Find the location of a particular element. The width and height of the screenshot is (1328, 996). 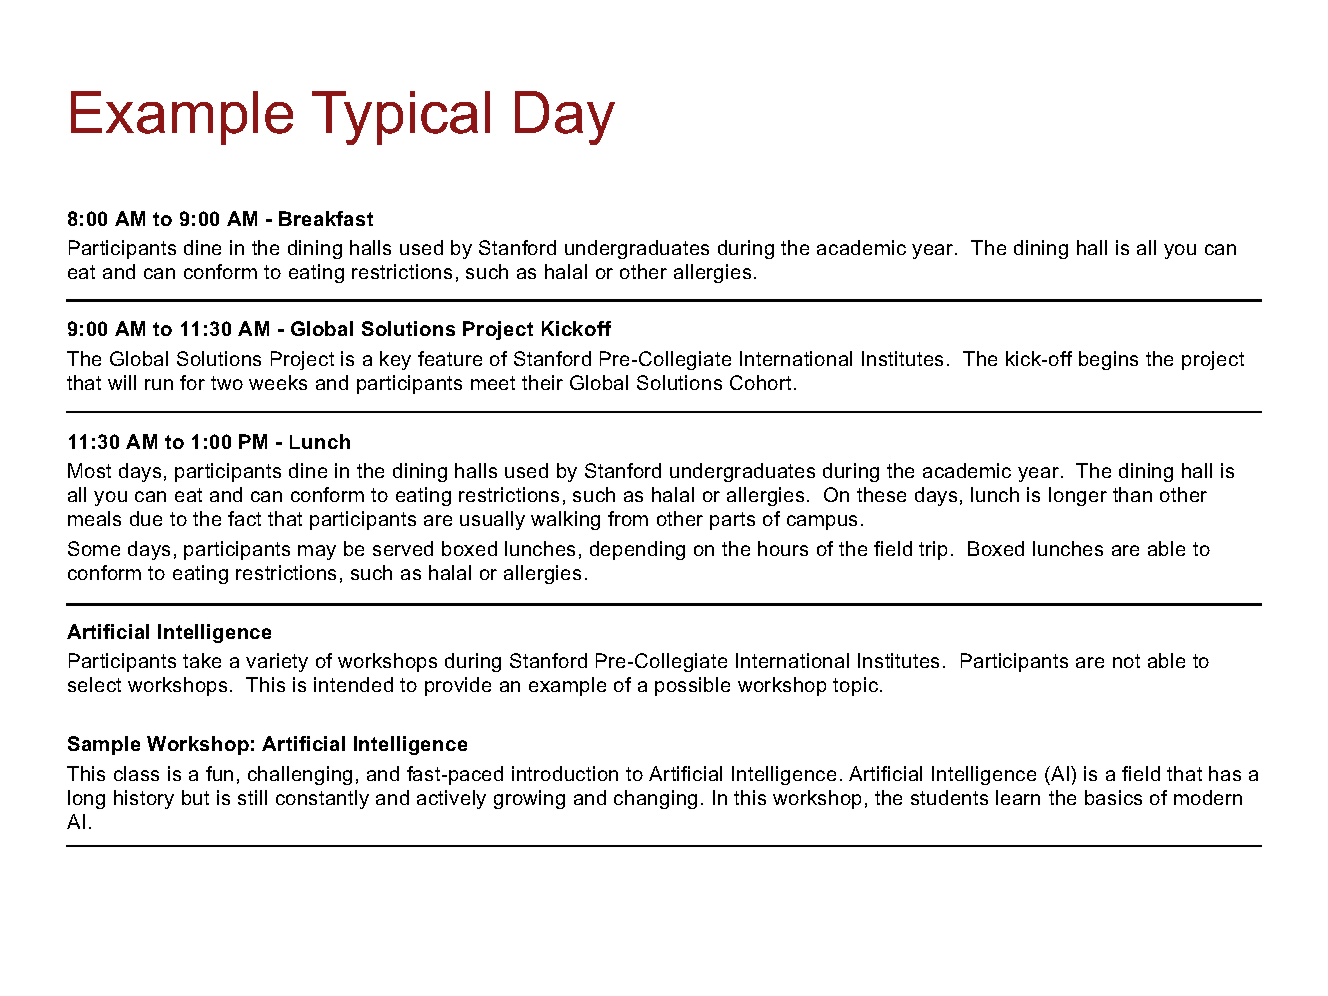

fun is located at coordinates (219, 773).
